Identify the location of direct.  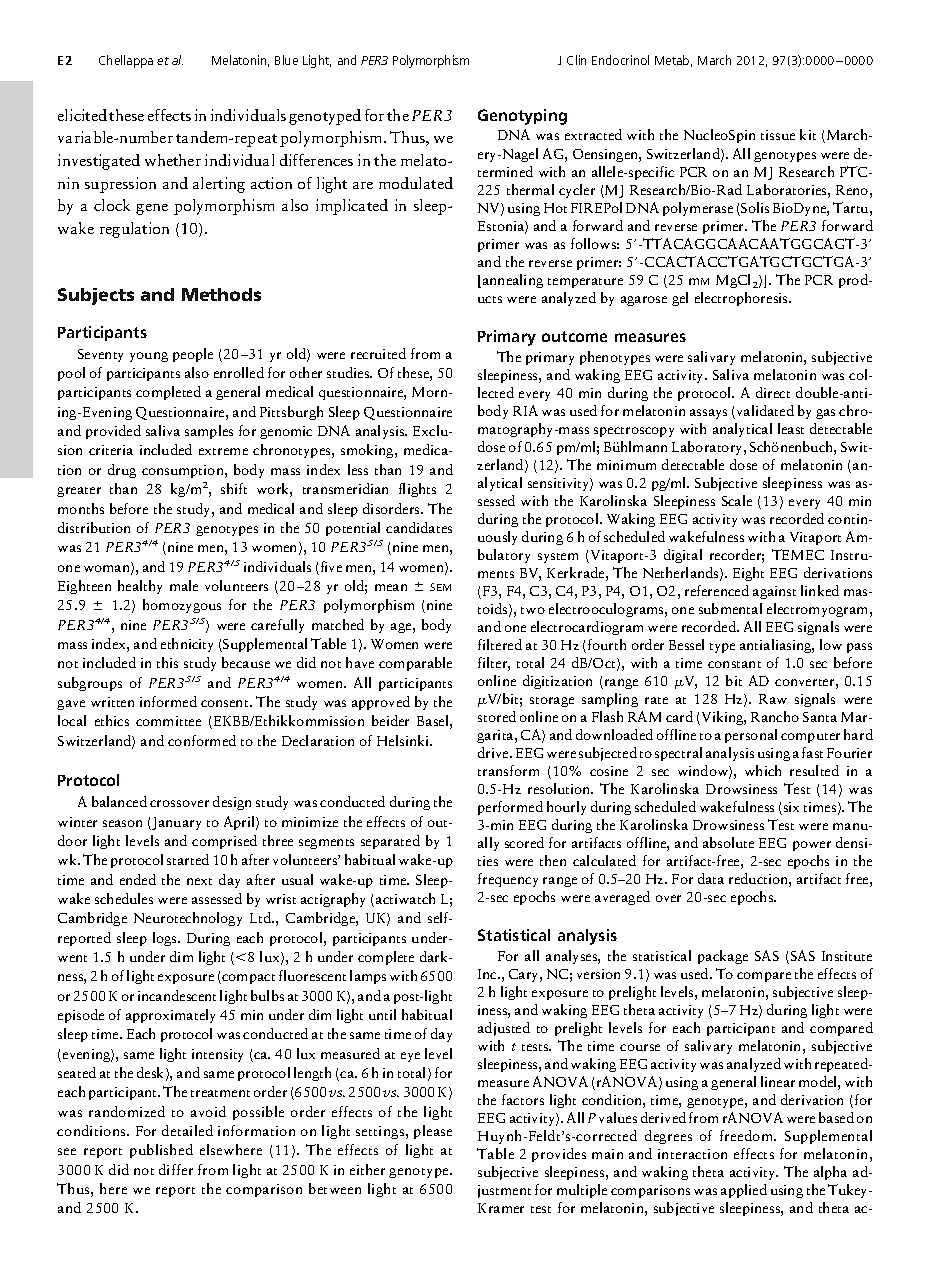
(773, 392).
